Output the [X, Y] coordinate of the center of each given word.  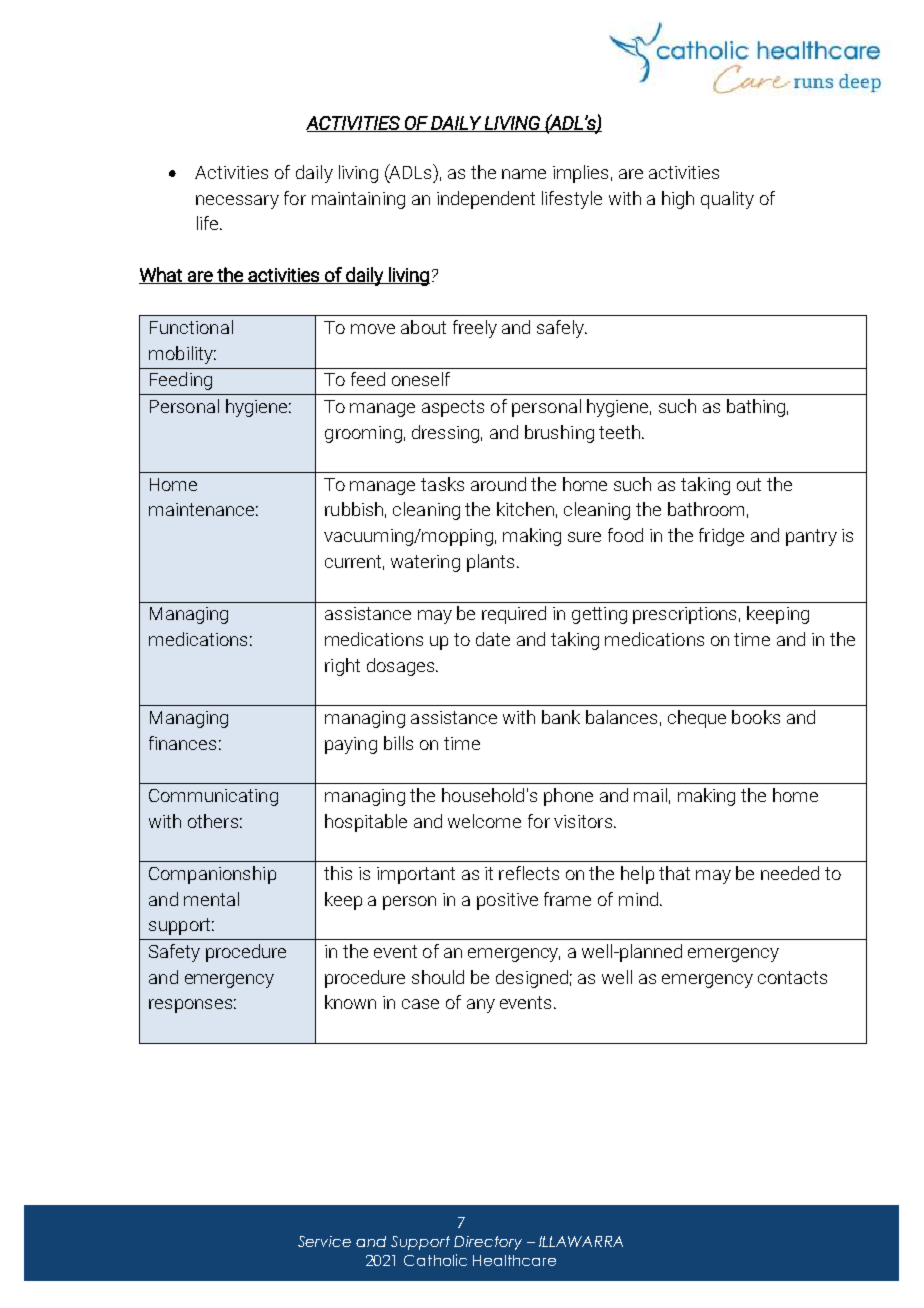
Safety [174, 953]
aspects [453, 408]
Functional [191, 327]
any [481, 1006]
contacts [792, 977]
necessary [237, 202]
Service [324, 1241]
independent [486, 200]
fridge [721, 537]
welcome [484, 821]
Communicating [213, 797]
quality [727, 200]
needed [790, 873]
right [342, 667]
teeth [619, 432]
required [514, 615]
